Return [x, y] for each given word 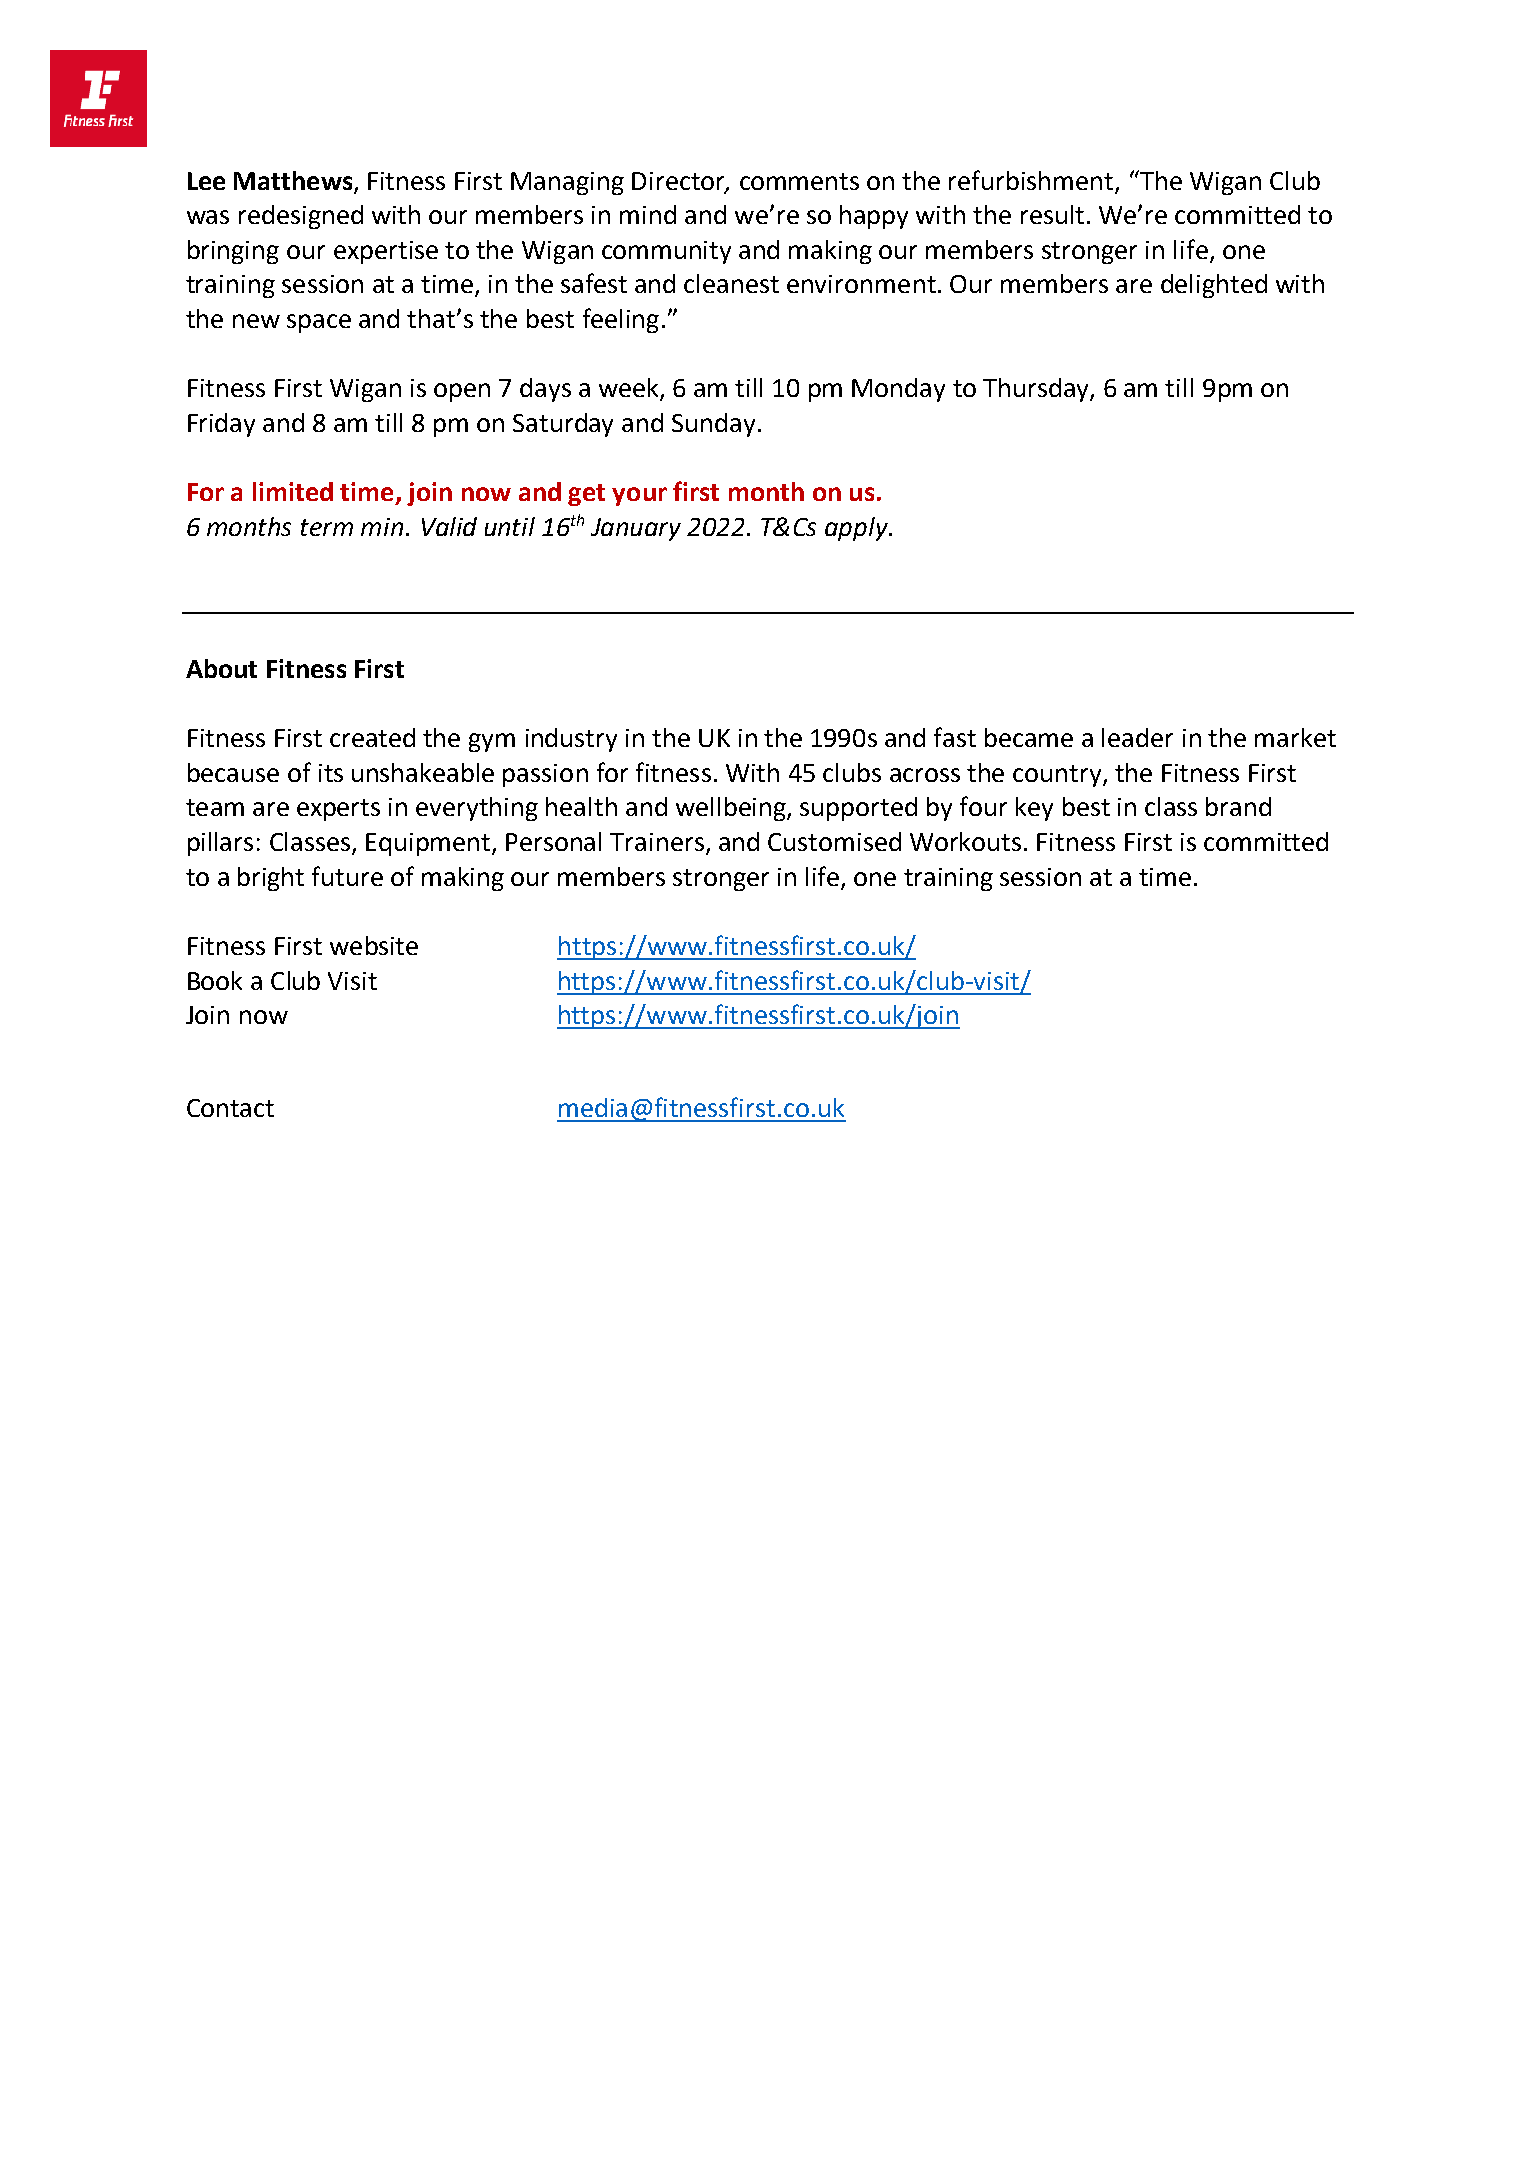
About [221, 668]
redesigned [301, 217]
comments [799, 181]
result [1052, 214]
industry [571, 740]
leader [1137, 737]
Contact [230, 1108]
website [374, 945]
